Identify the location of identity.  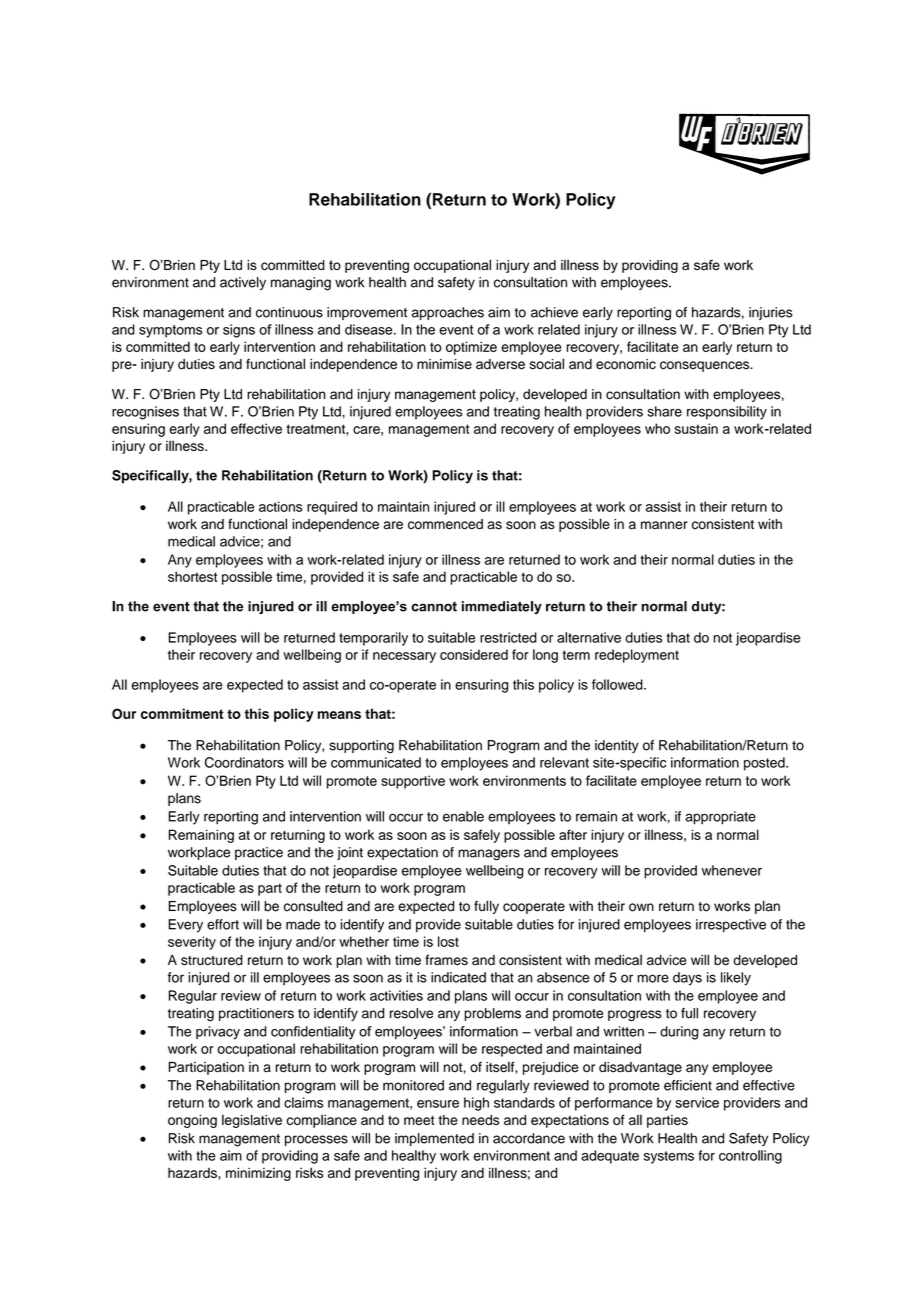
(617, 746).
